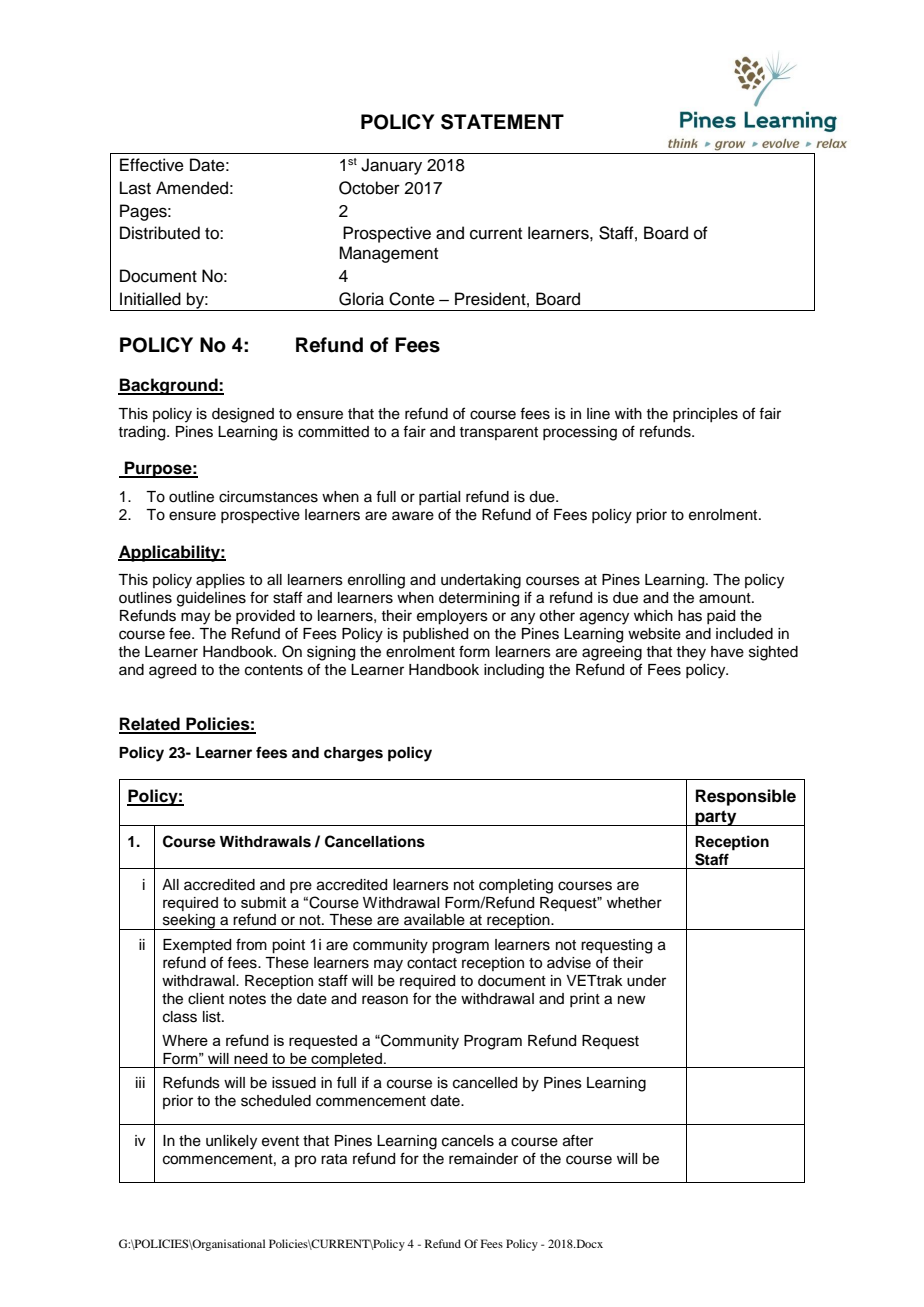 The height and width of the screenshot is (1307, 924). I want to click on published, so click(435, 635).
